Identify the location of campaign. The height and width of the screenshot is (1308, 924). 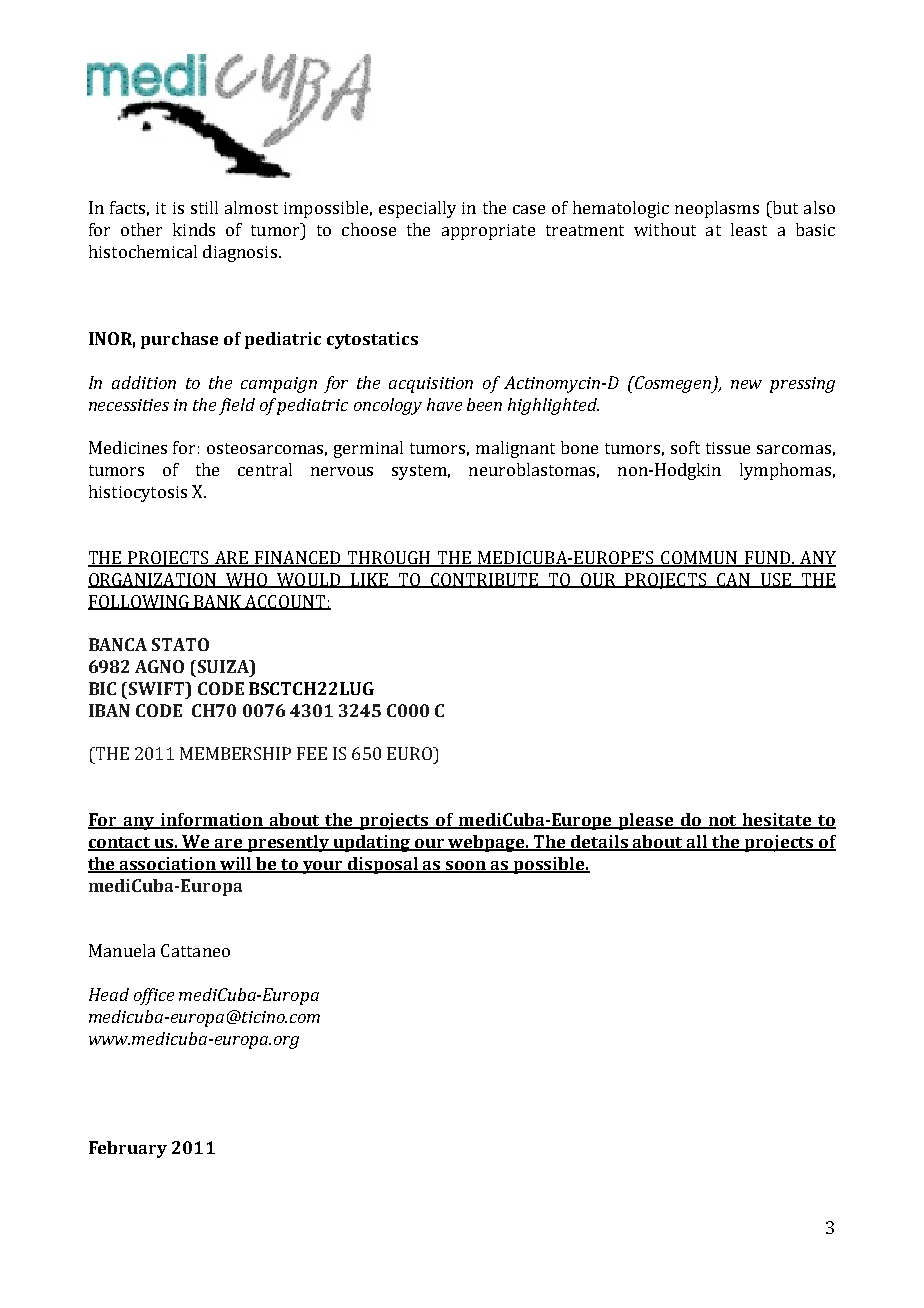
(279, 385).
